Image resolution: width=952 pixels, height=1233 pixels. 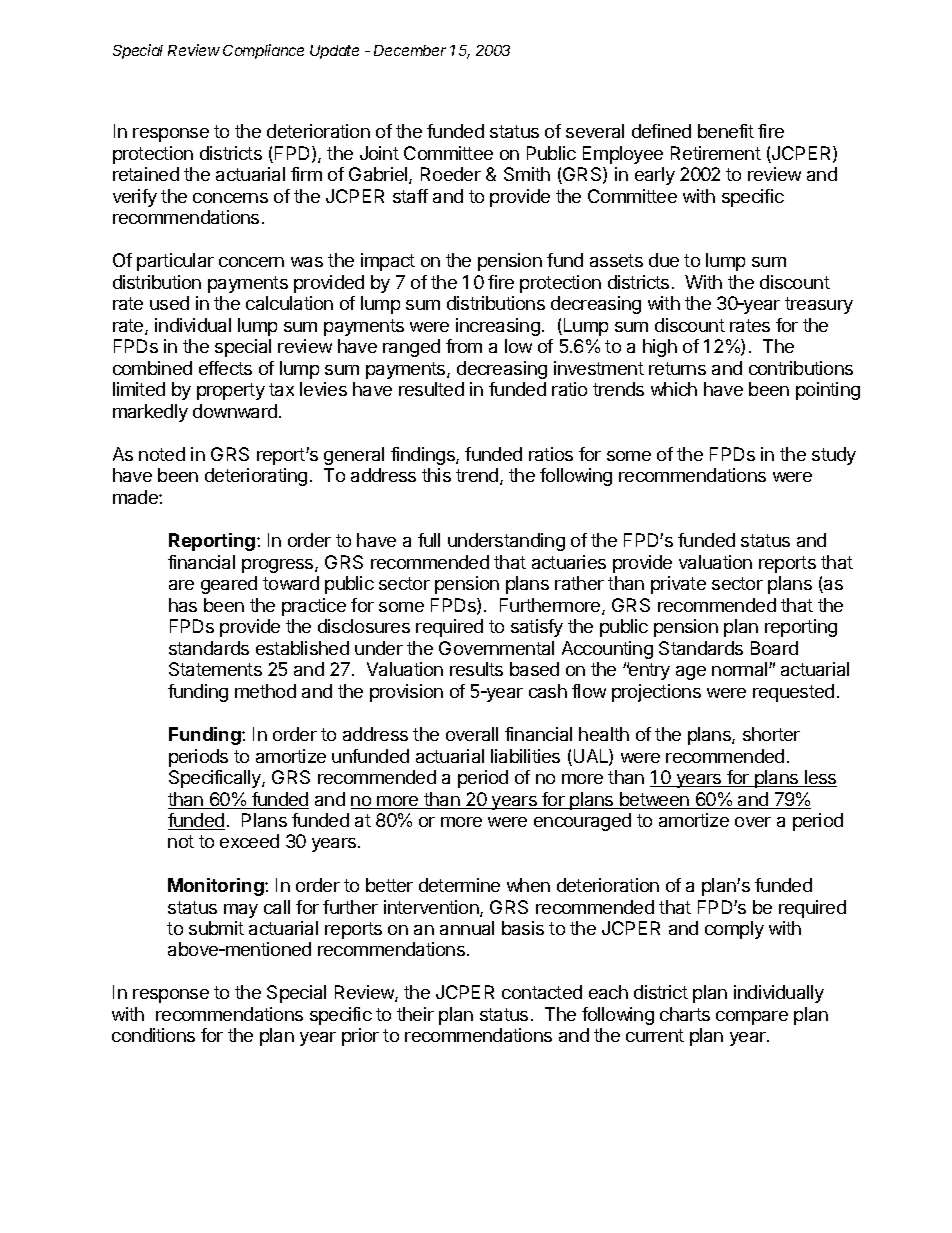 What do you see at coordinates (153, 1035) in the screenshot?
I see `conditions` at bounding box center [153, 1035].
